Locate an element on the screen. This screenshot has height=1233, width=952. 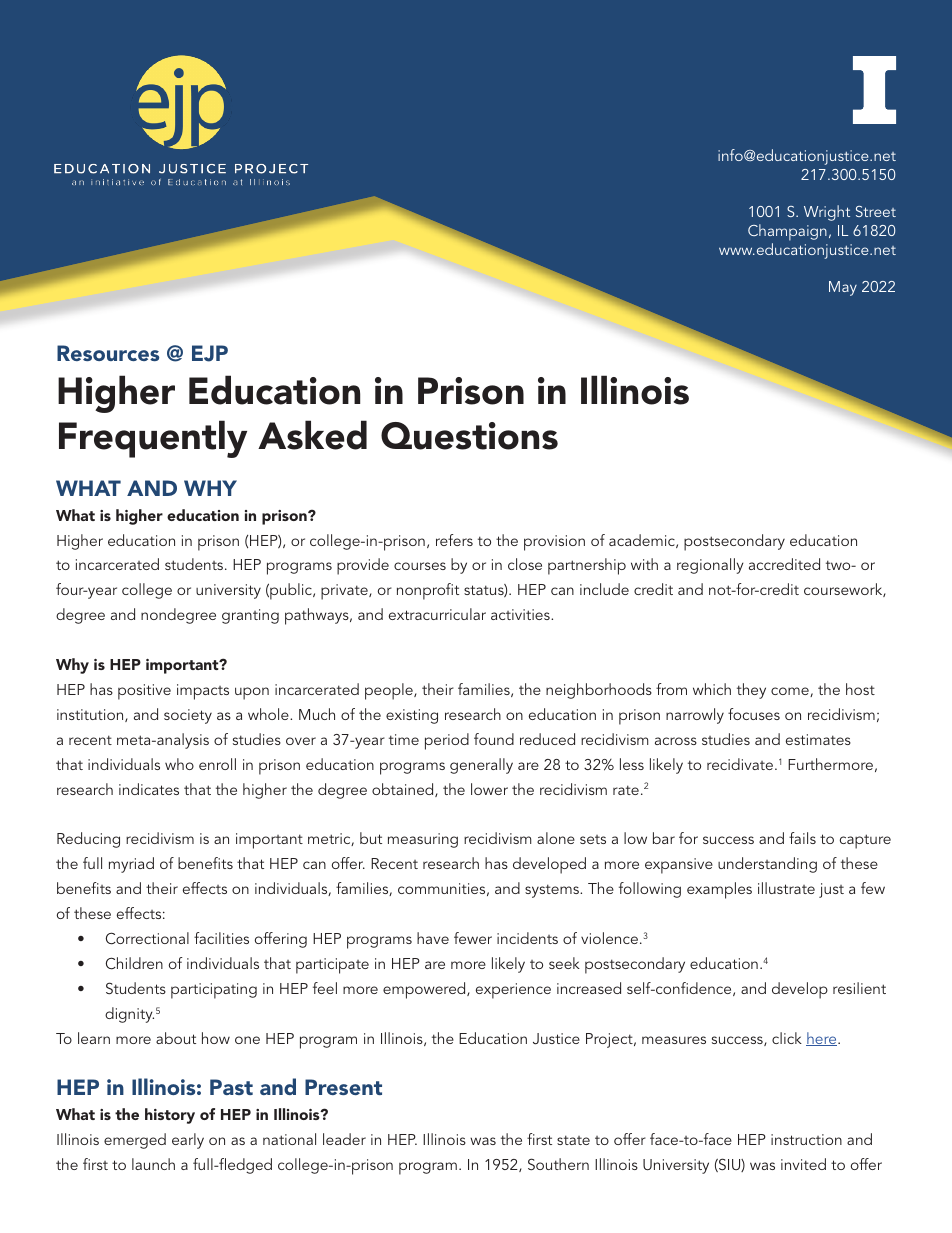
granting is located at coordinates (250, 616).
